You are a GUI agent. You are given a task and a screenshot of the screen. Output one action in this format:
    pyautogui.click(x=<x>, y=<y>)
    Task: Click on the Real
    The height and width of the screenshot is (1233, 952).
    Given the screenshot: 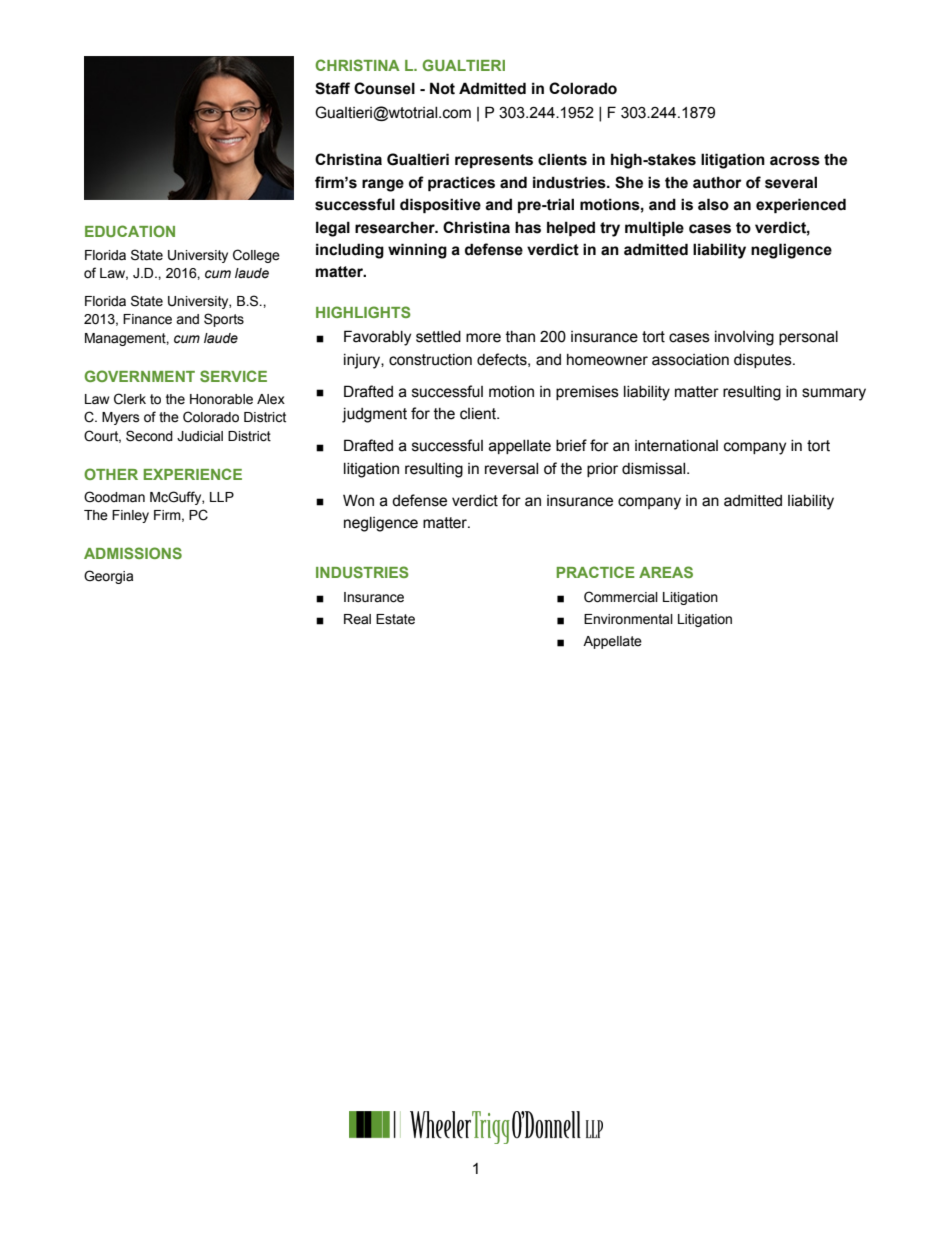 What is the action you would take?
    pyautogui.click(x=357, y=619)
